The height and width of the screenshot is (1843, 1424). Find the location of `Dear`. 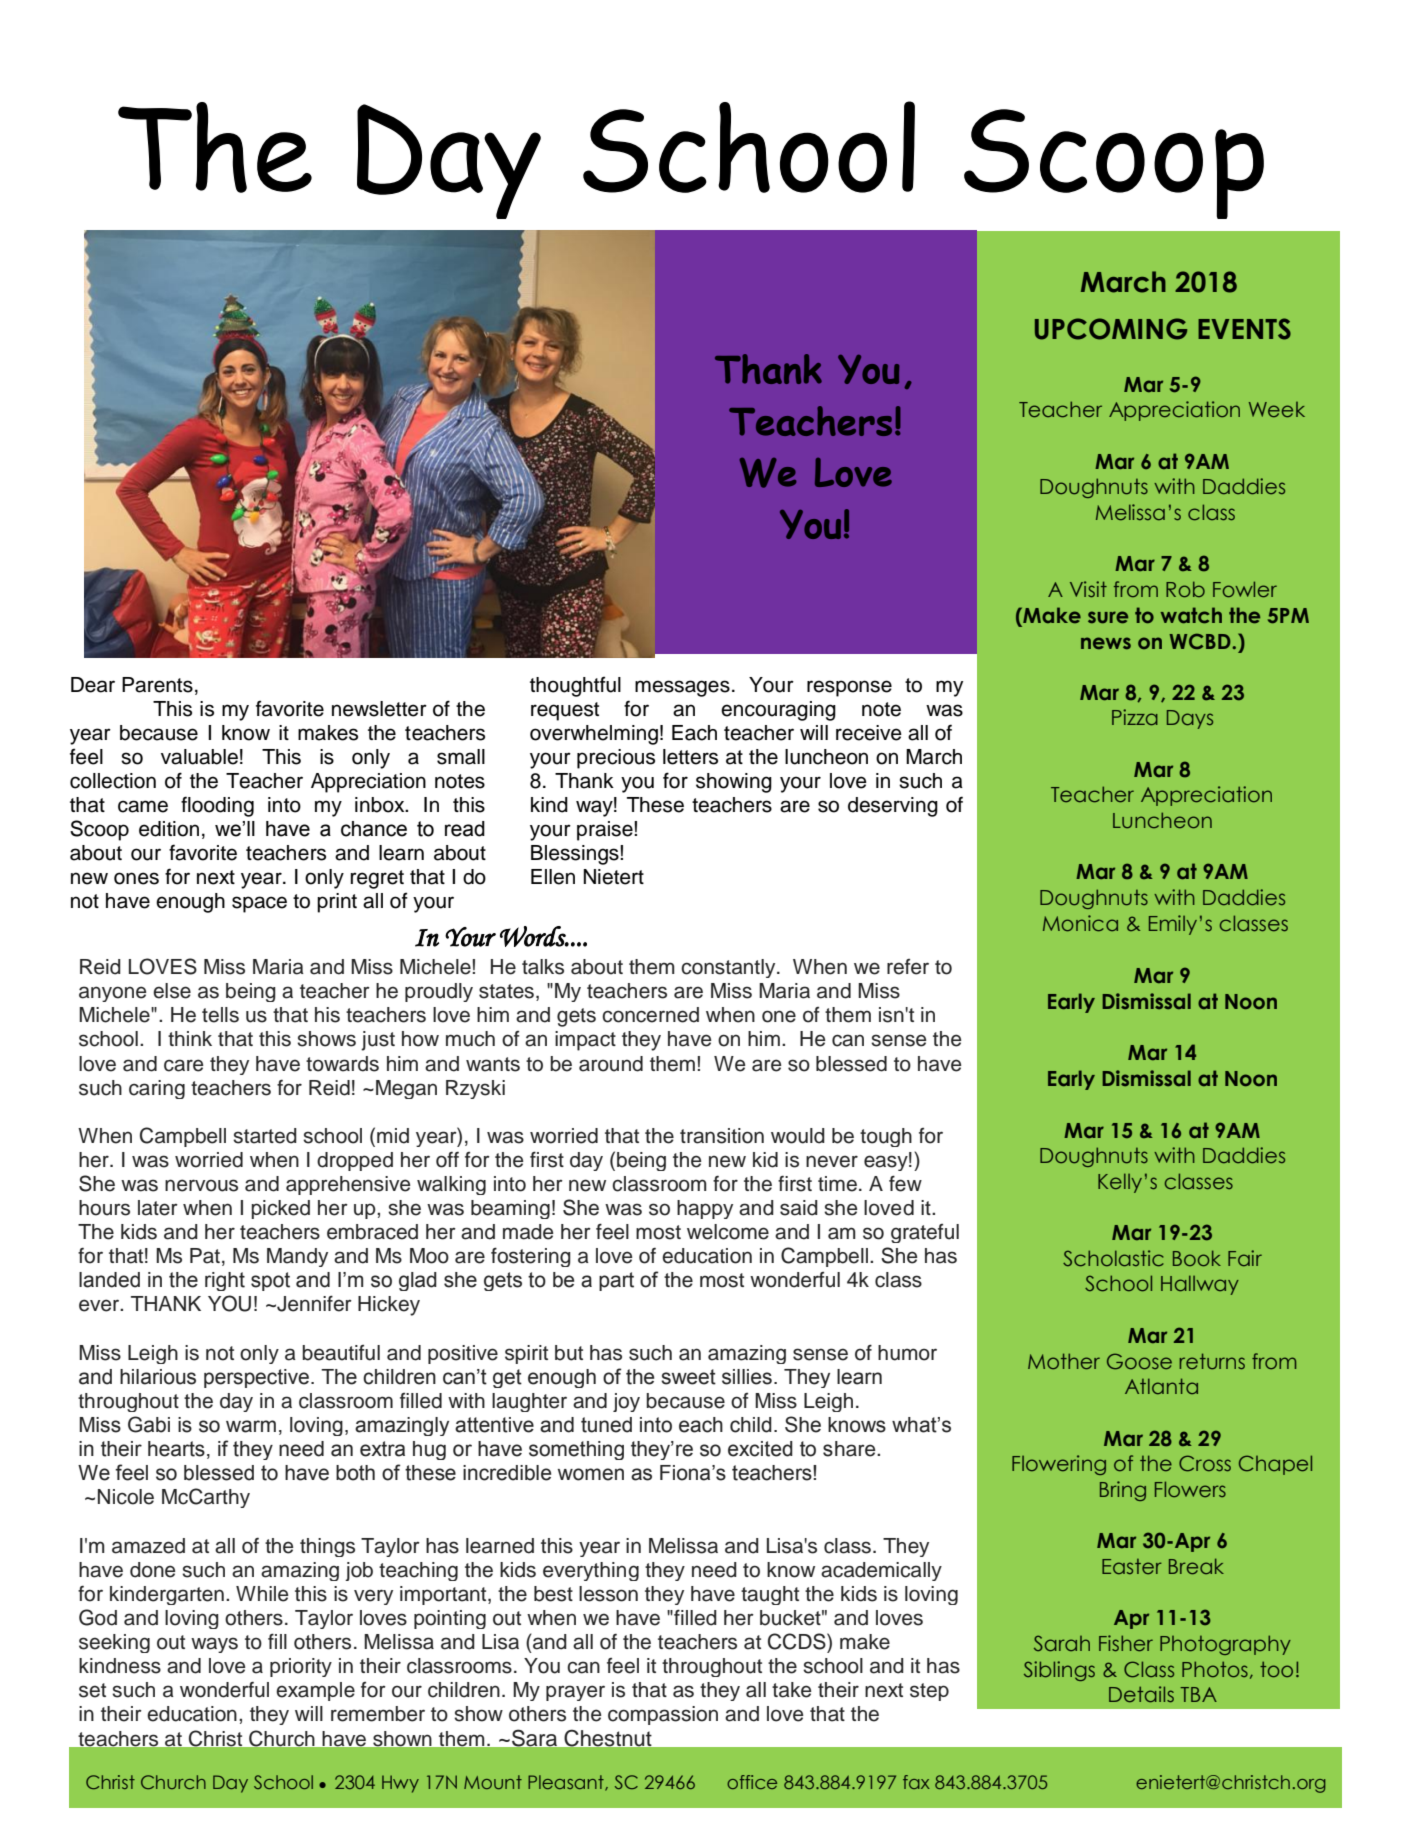

Dear is located at coordinates (93, 685).
